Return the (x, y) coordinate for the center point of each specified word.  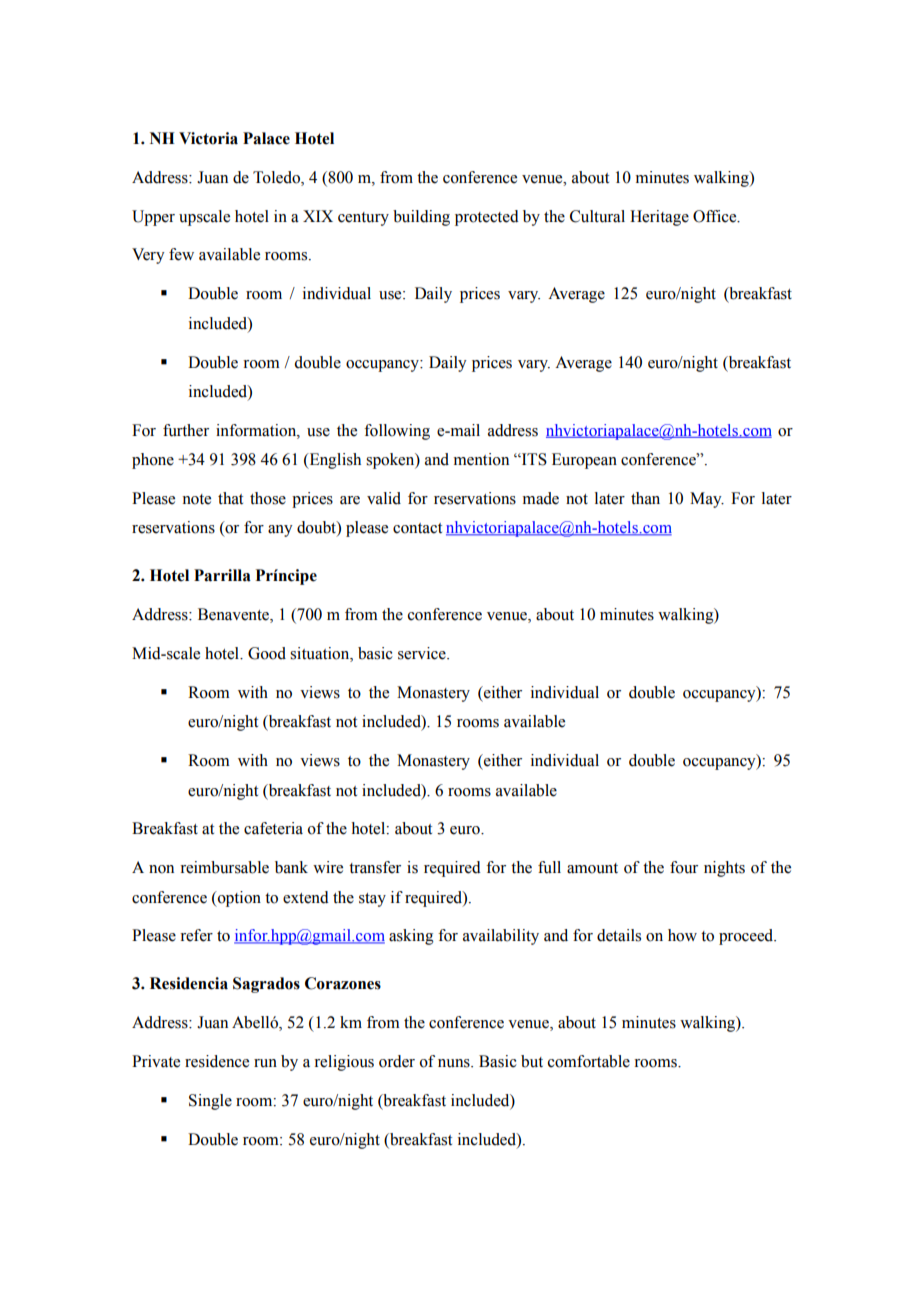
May (707, 500)
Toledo (277, 177)
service (423, 653)
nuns (455, 1063)
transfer (375, 867)
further (186, 430)
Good (267, 653)
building (421, 218)
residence (217, 1061)
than (645, 498)
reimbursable (224, 867)
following (397, 432)
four (684, 867)
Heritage (659, 218)
